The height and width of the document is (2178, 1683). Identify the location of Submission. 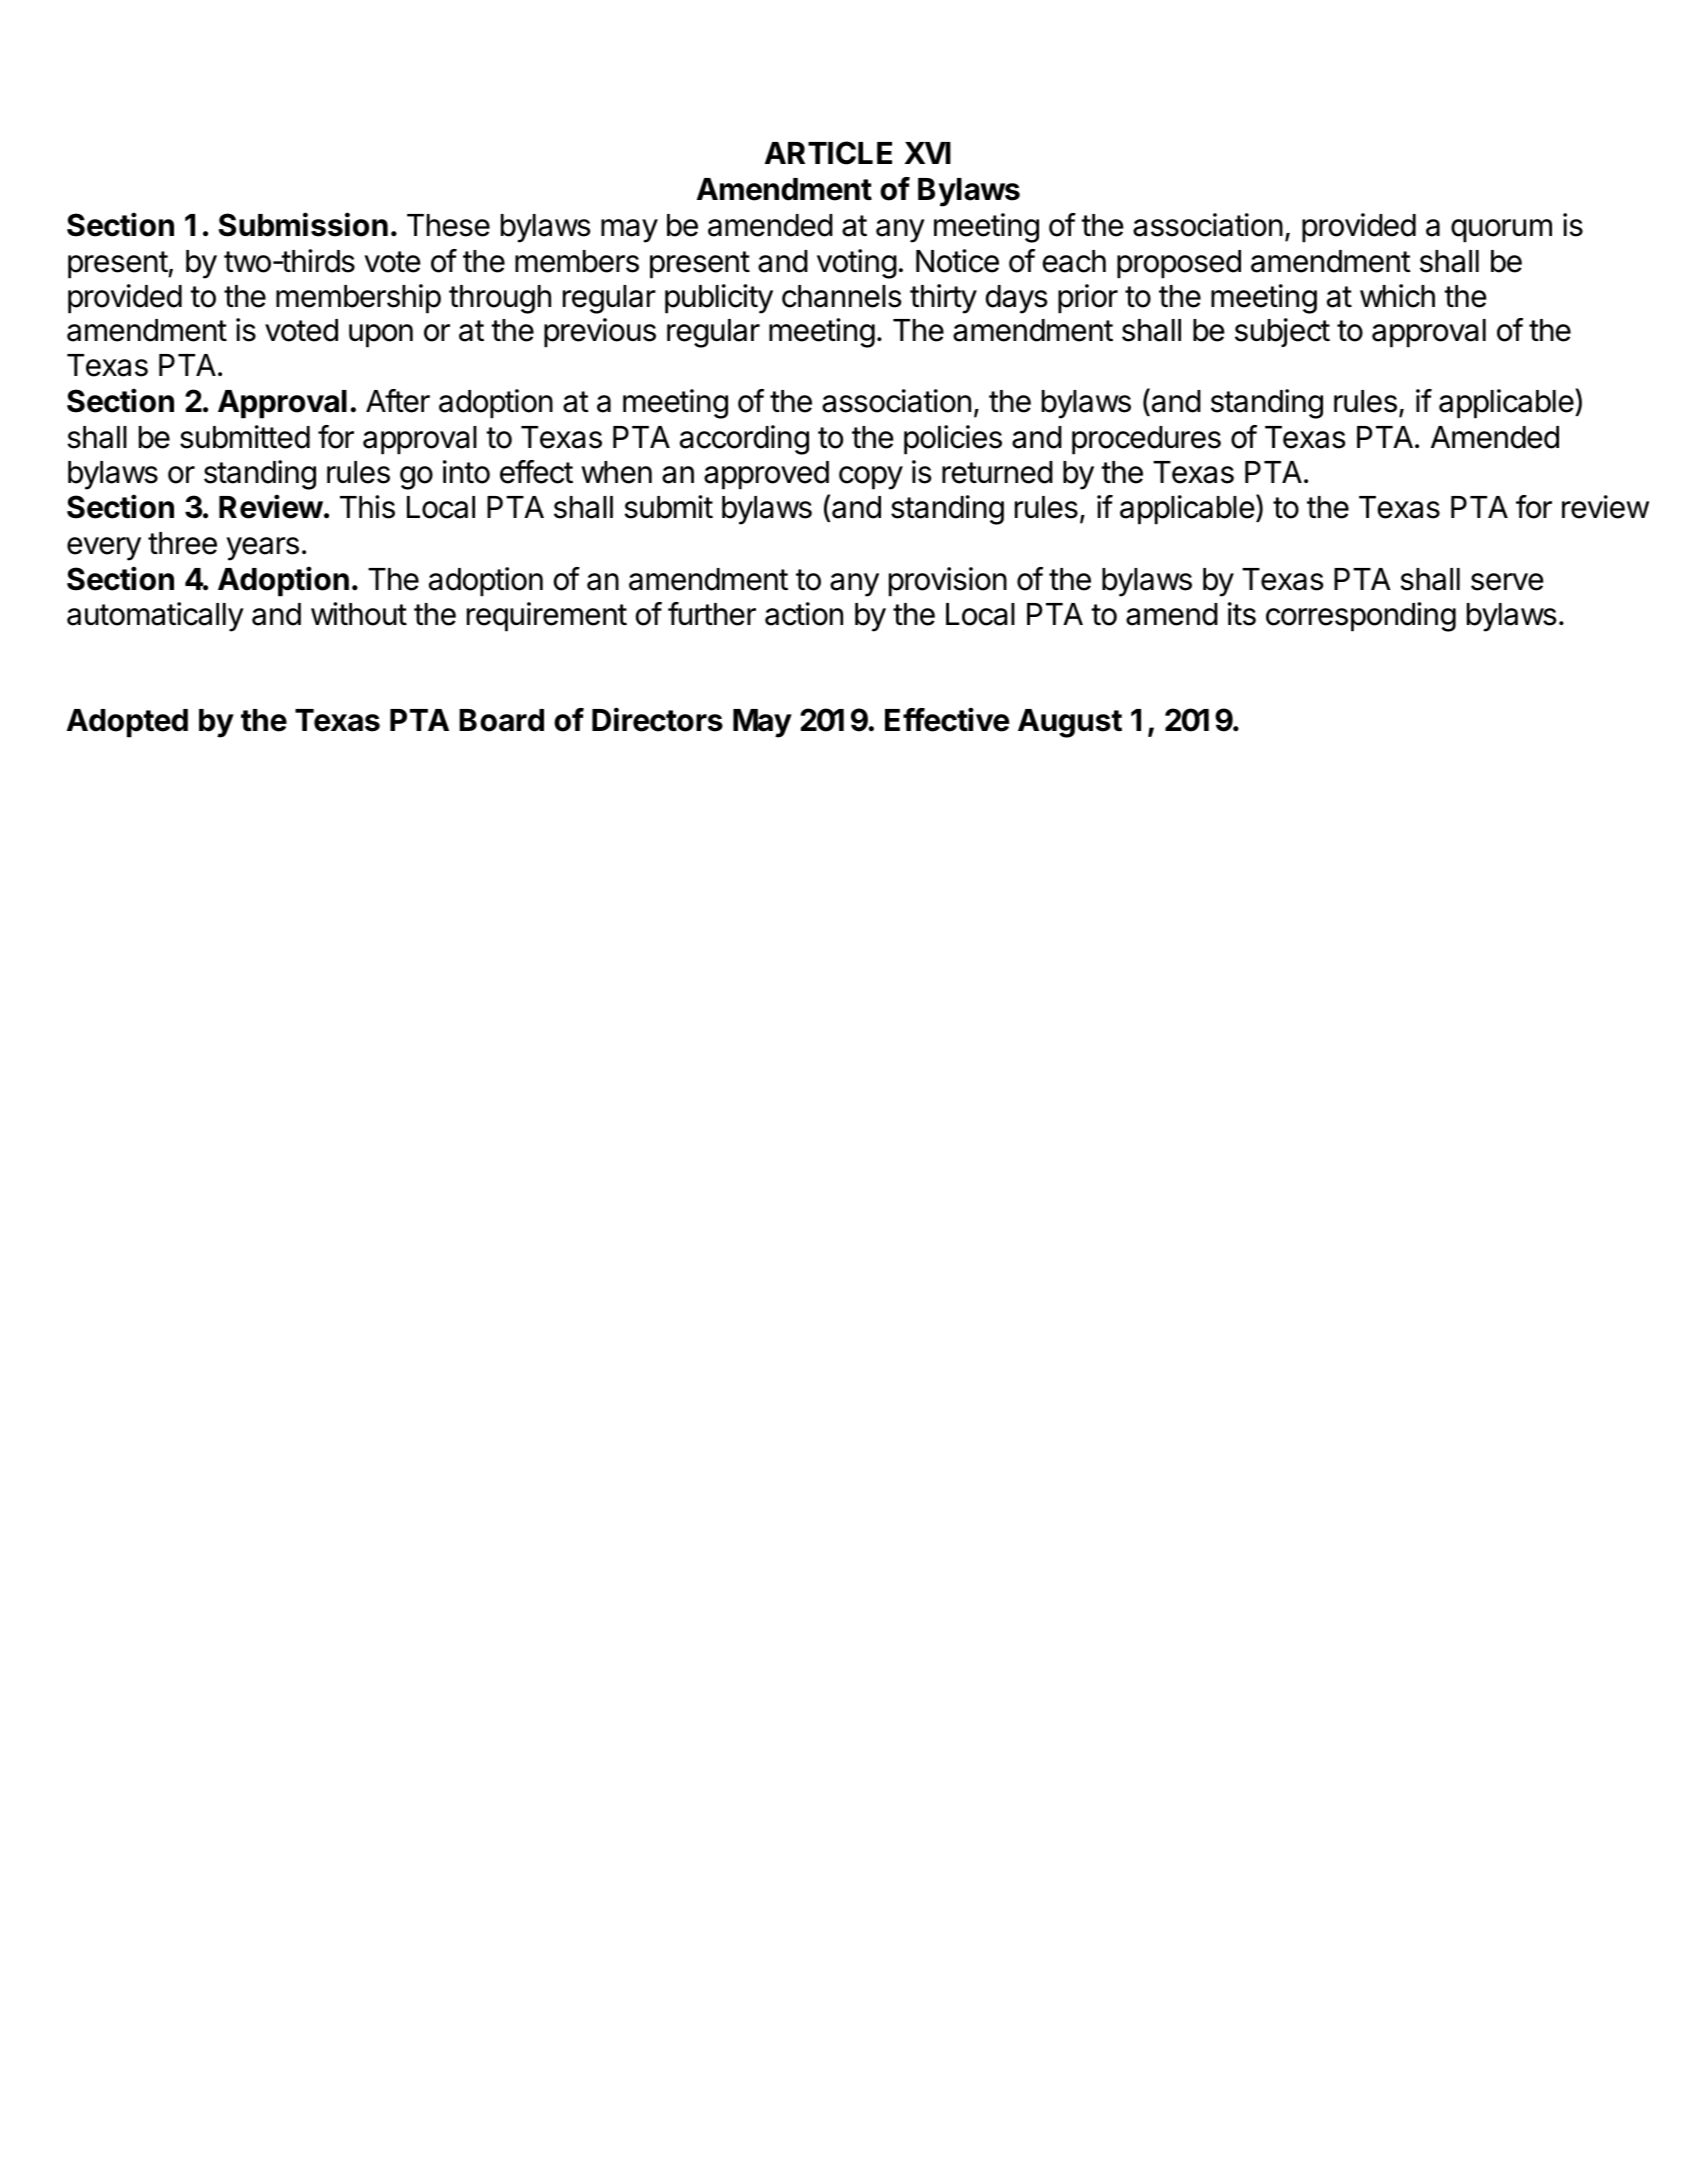
(303, 224).
